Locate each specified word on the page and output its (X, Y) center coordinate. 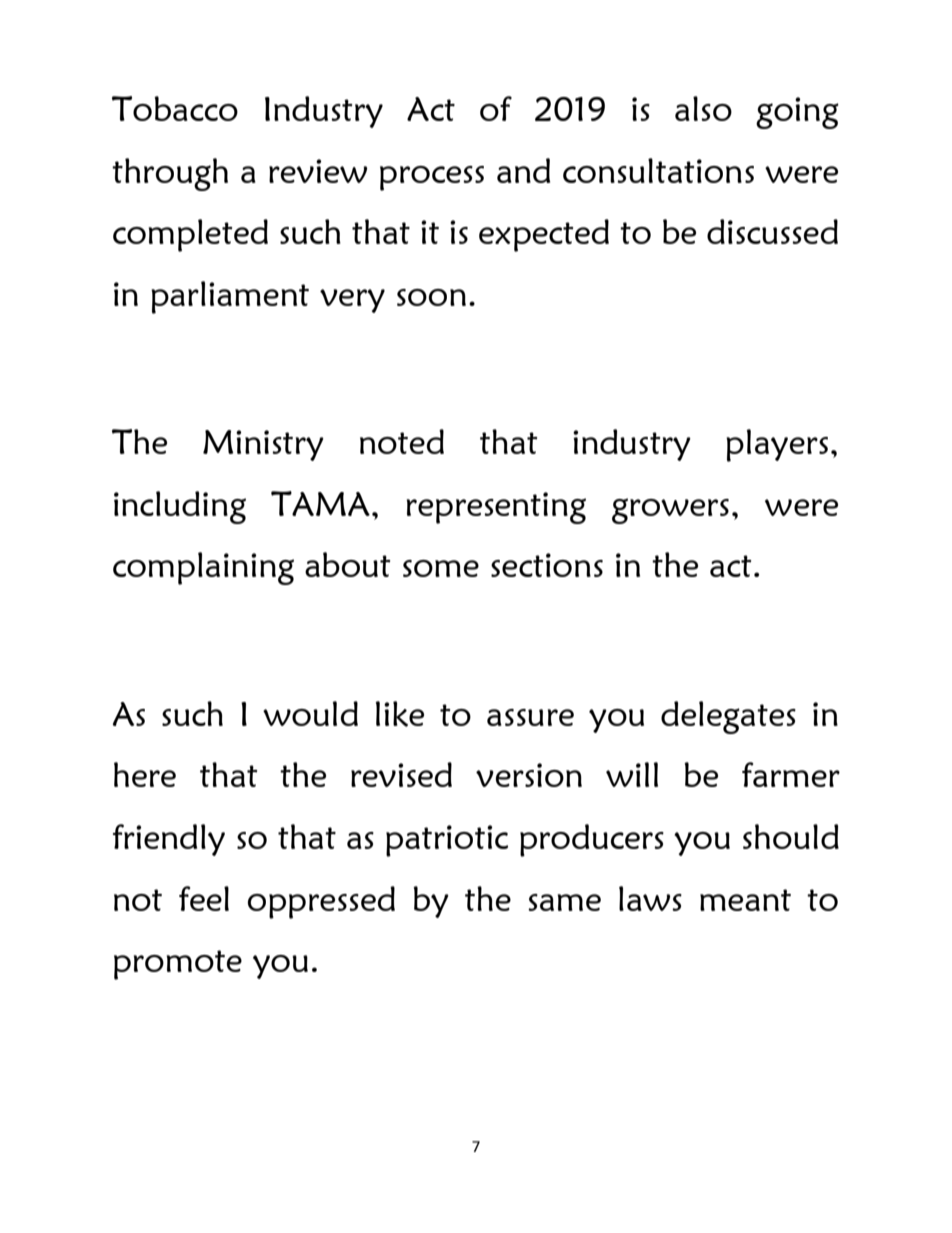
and (523, 170)
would (310, 713)
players (777, 445)
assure (530, 717)
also (703, 108)
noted (402, 441)
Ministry (263, 445)
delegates (728, 717)
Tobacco (175, 108)
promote (178, 965)
